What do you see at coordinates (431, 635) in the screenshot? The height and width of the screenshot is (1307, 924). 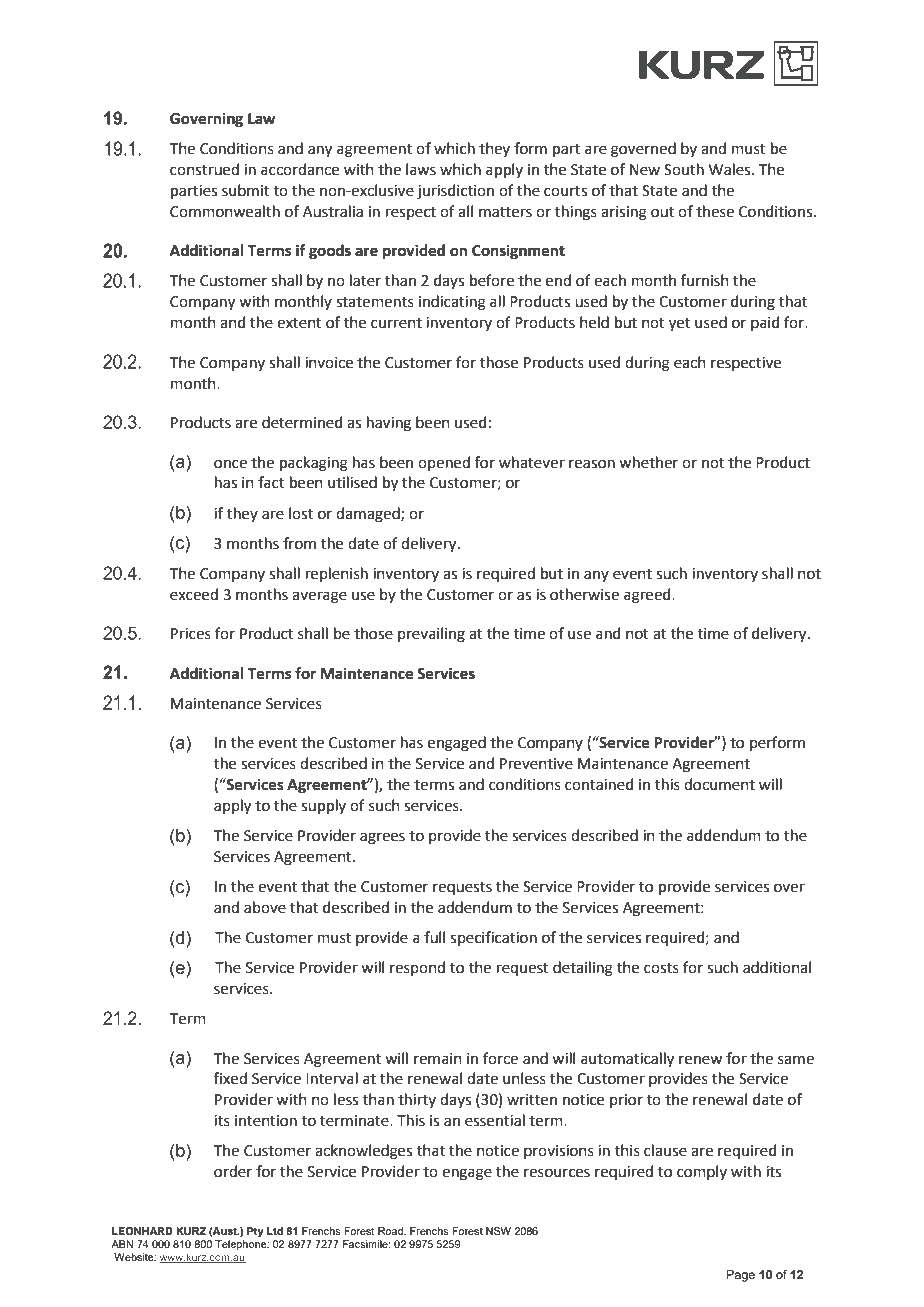 I see `prevailing` at bounding box center [431, 635].
